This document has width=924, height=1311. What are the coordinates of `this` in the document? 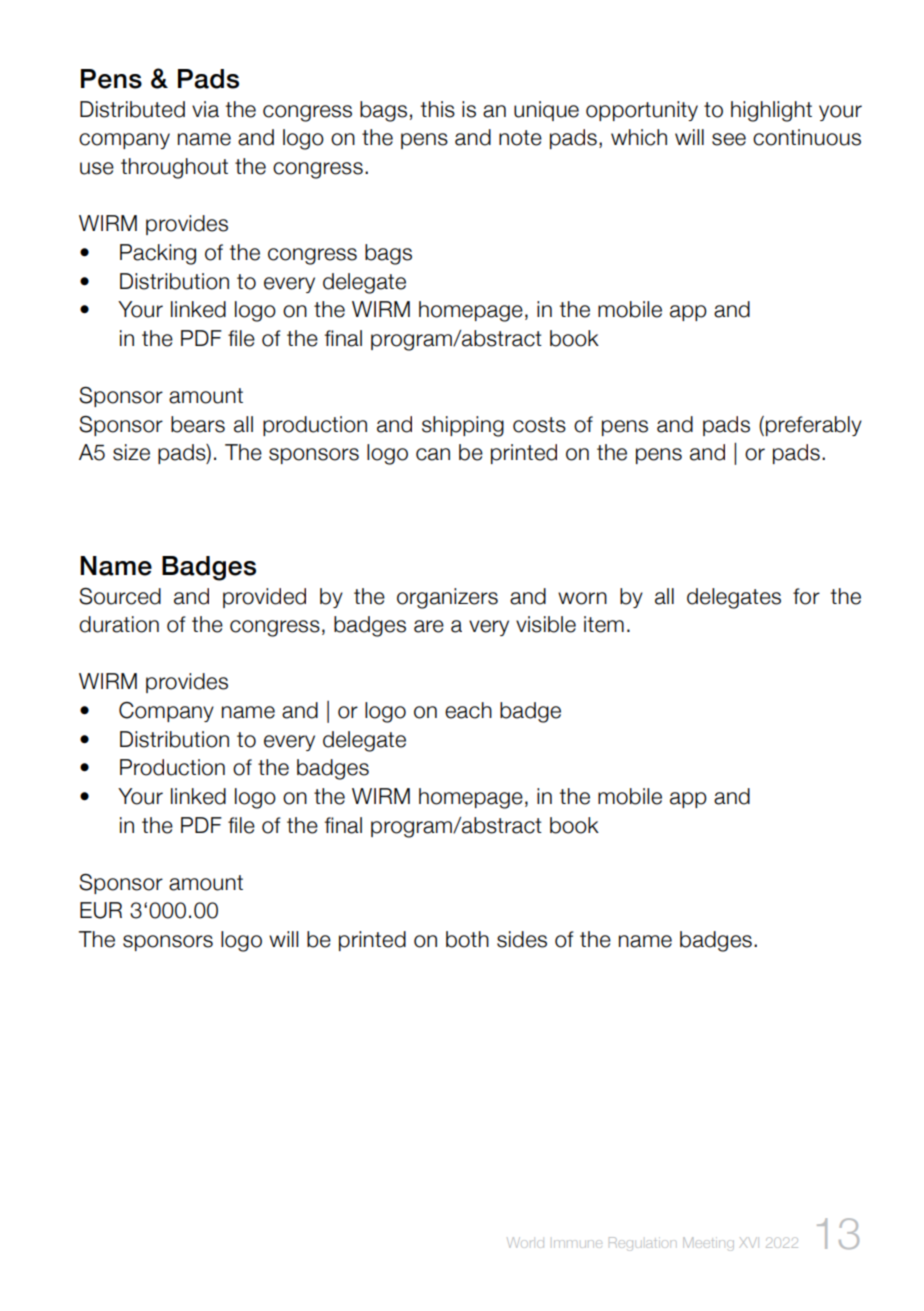 It's located at (438, 109).
